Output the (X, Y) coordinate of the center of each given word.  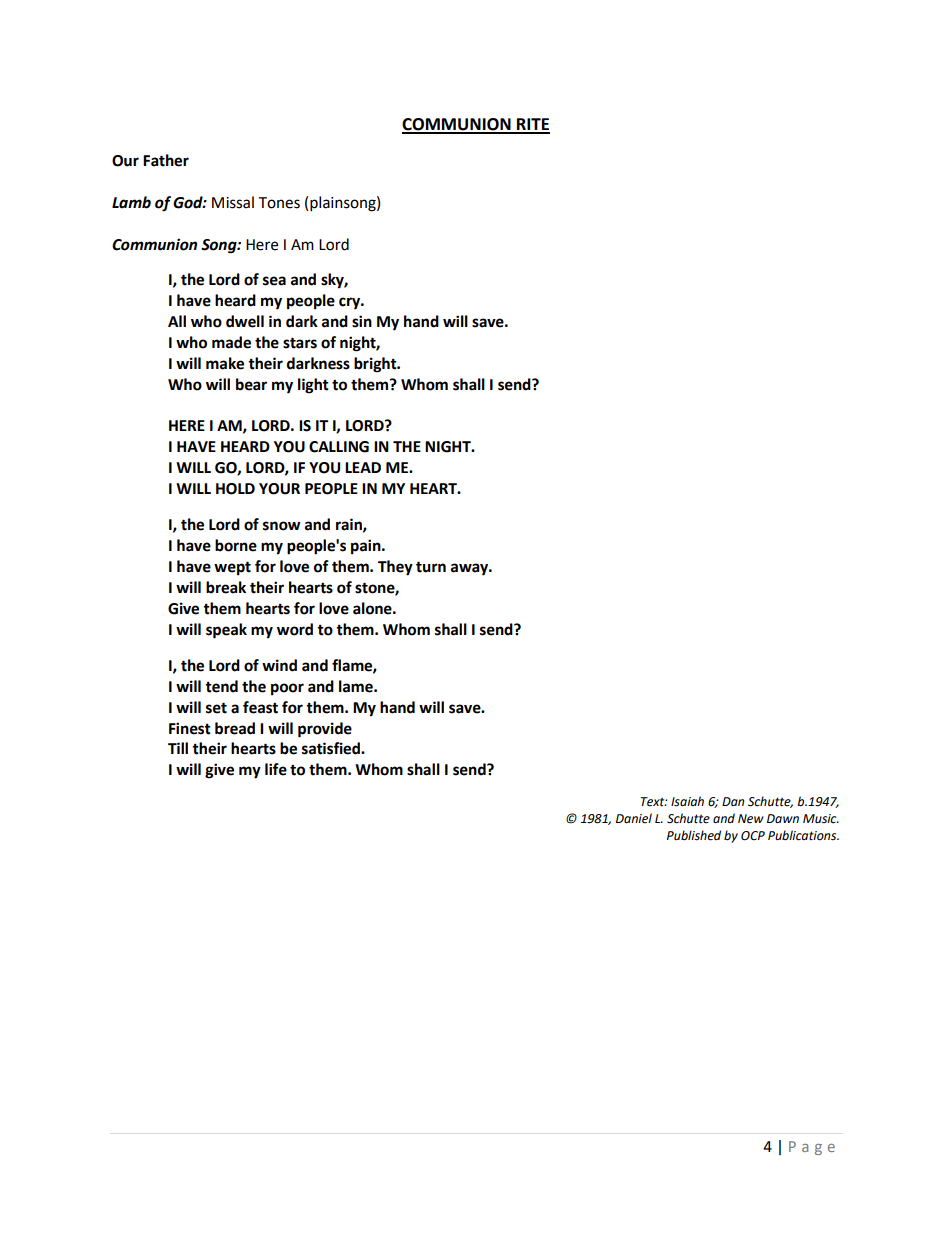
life (276, 769)
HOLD (235, 489)
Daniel (634, 818)
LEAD (363, 467)
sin (362, 321)
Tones (279, 203)
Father (166, 160)
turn (431, 567)
